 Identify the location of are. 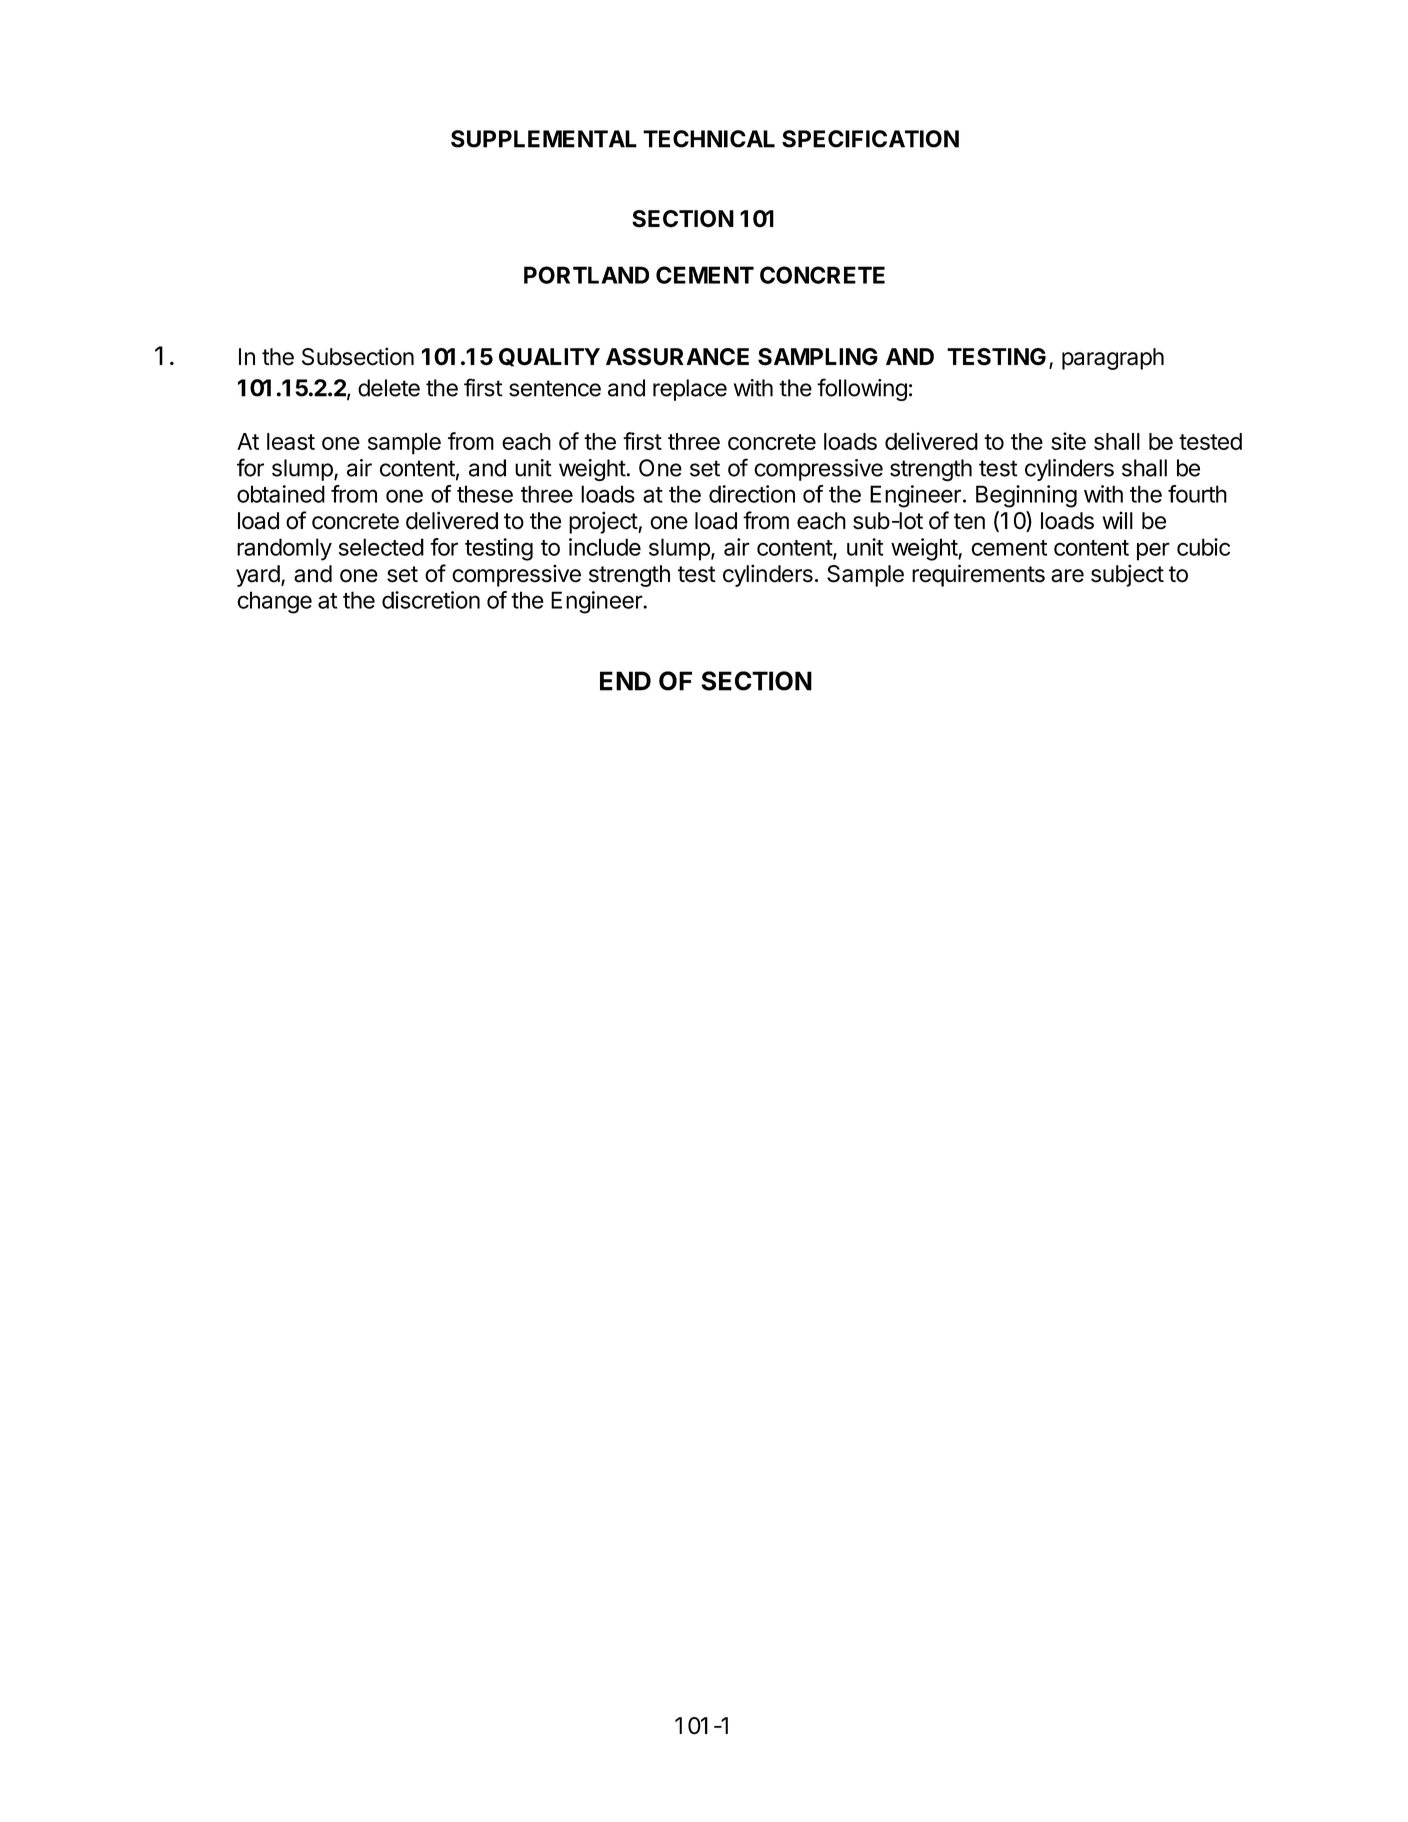
(1067, 576).
